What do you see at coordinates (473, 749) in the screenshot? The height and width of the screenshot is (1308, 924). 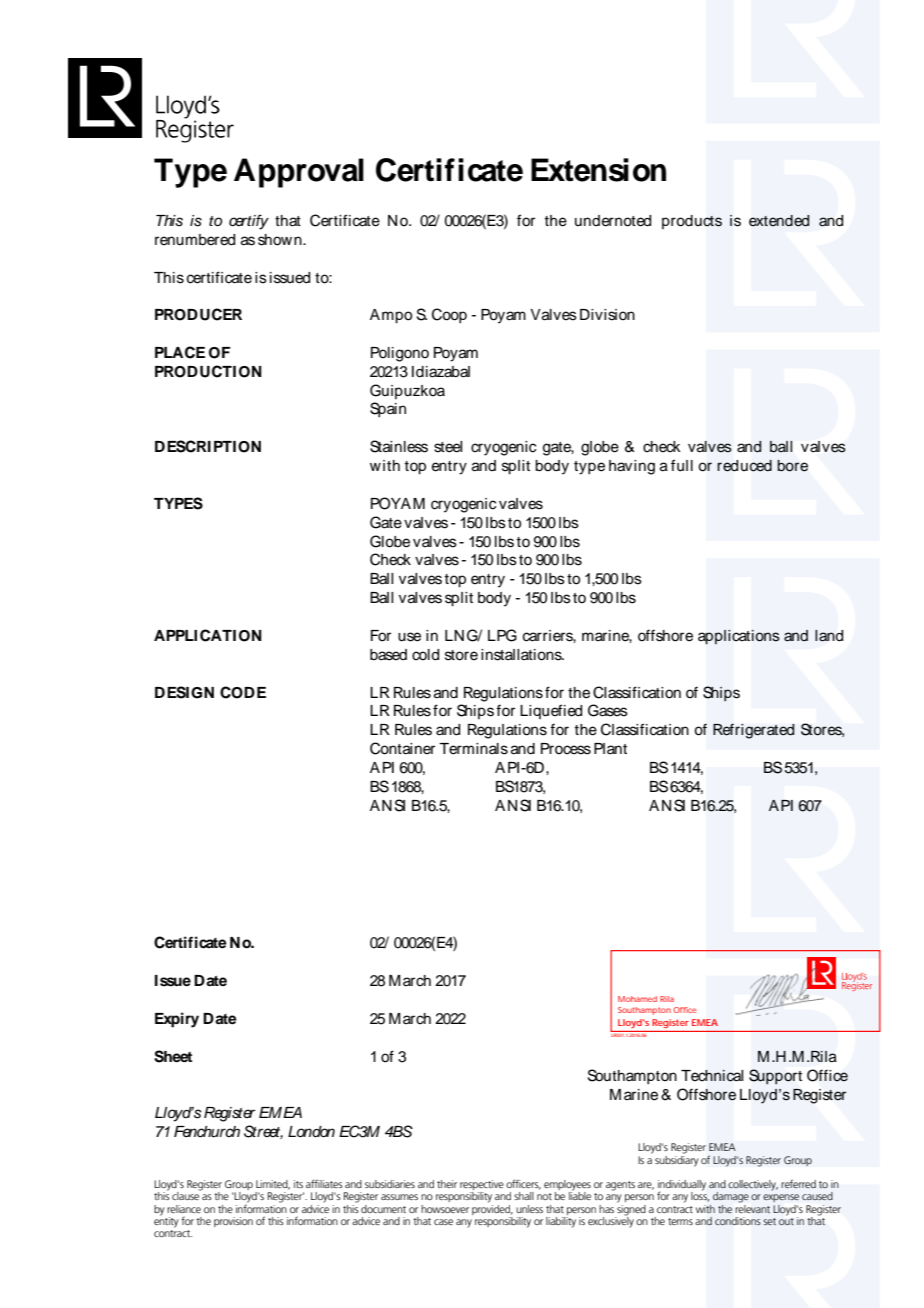 I see `Terminals` at bounding box center [473, 749].
